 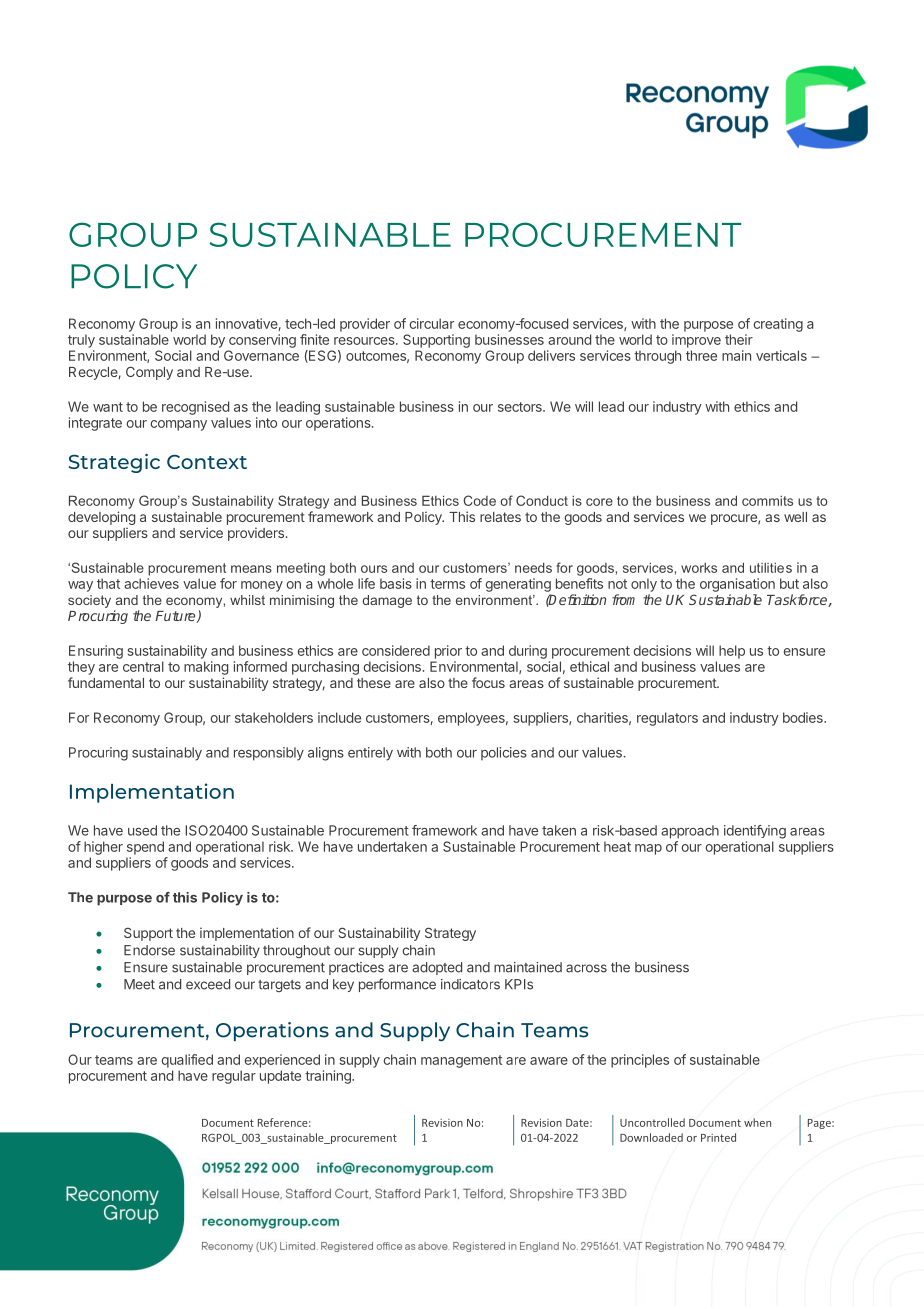 I want to click on three, so click(x=701, y=355).
